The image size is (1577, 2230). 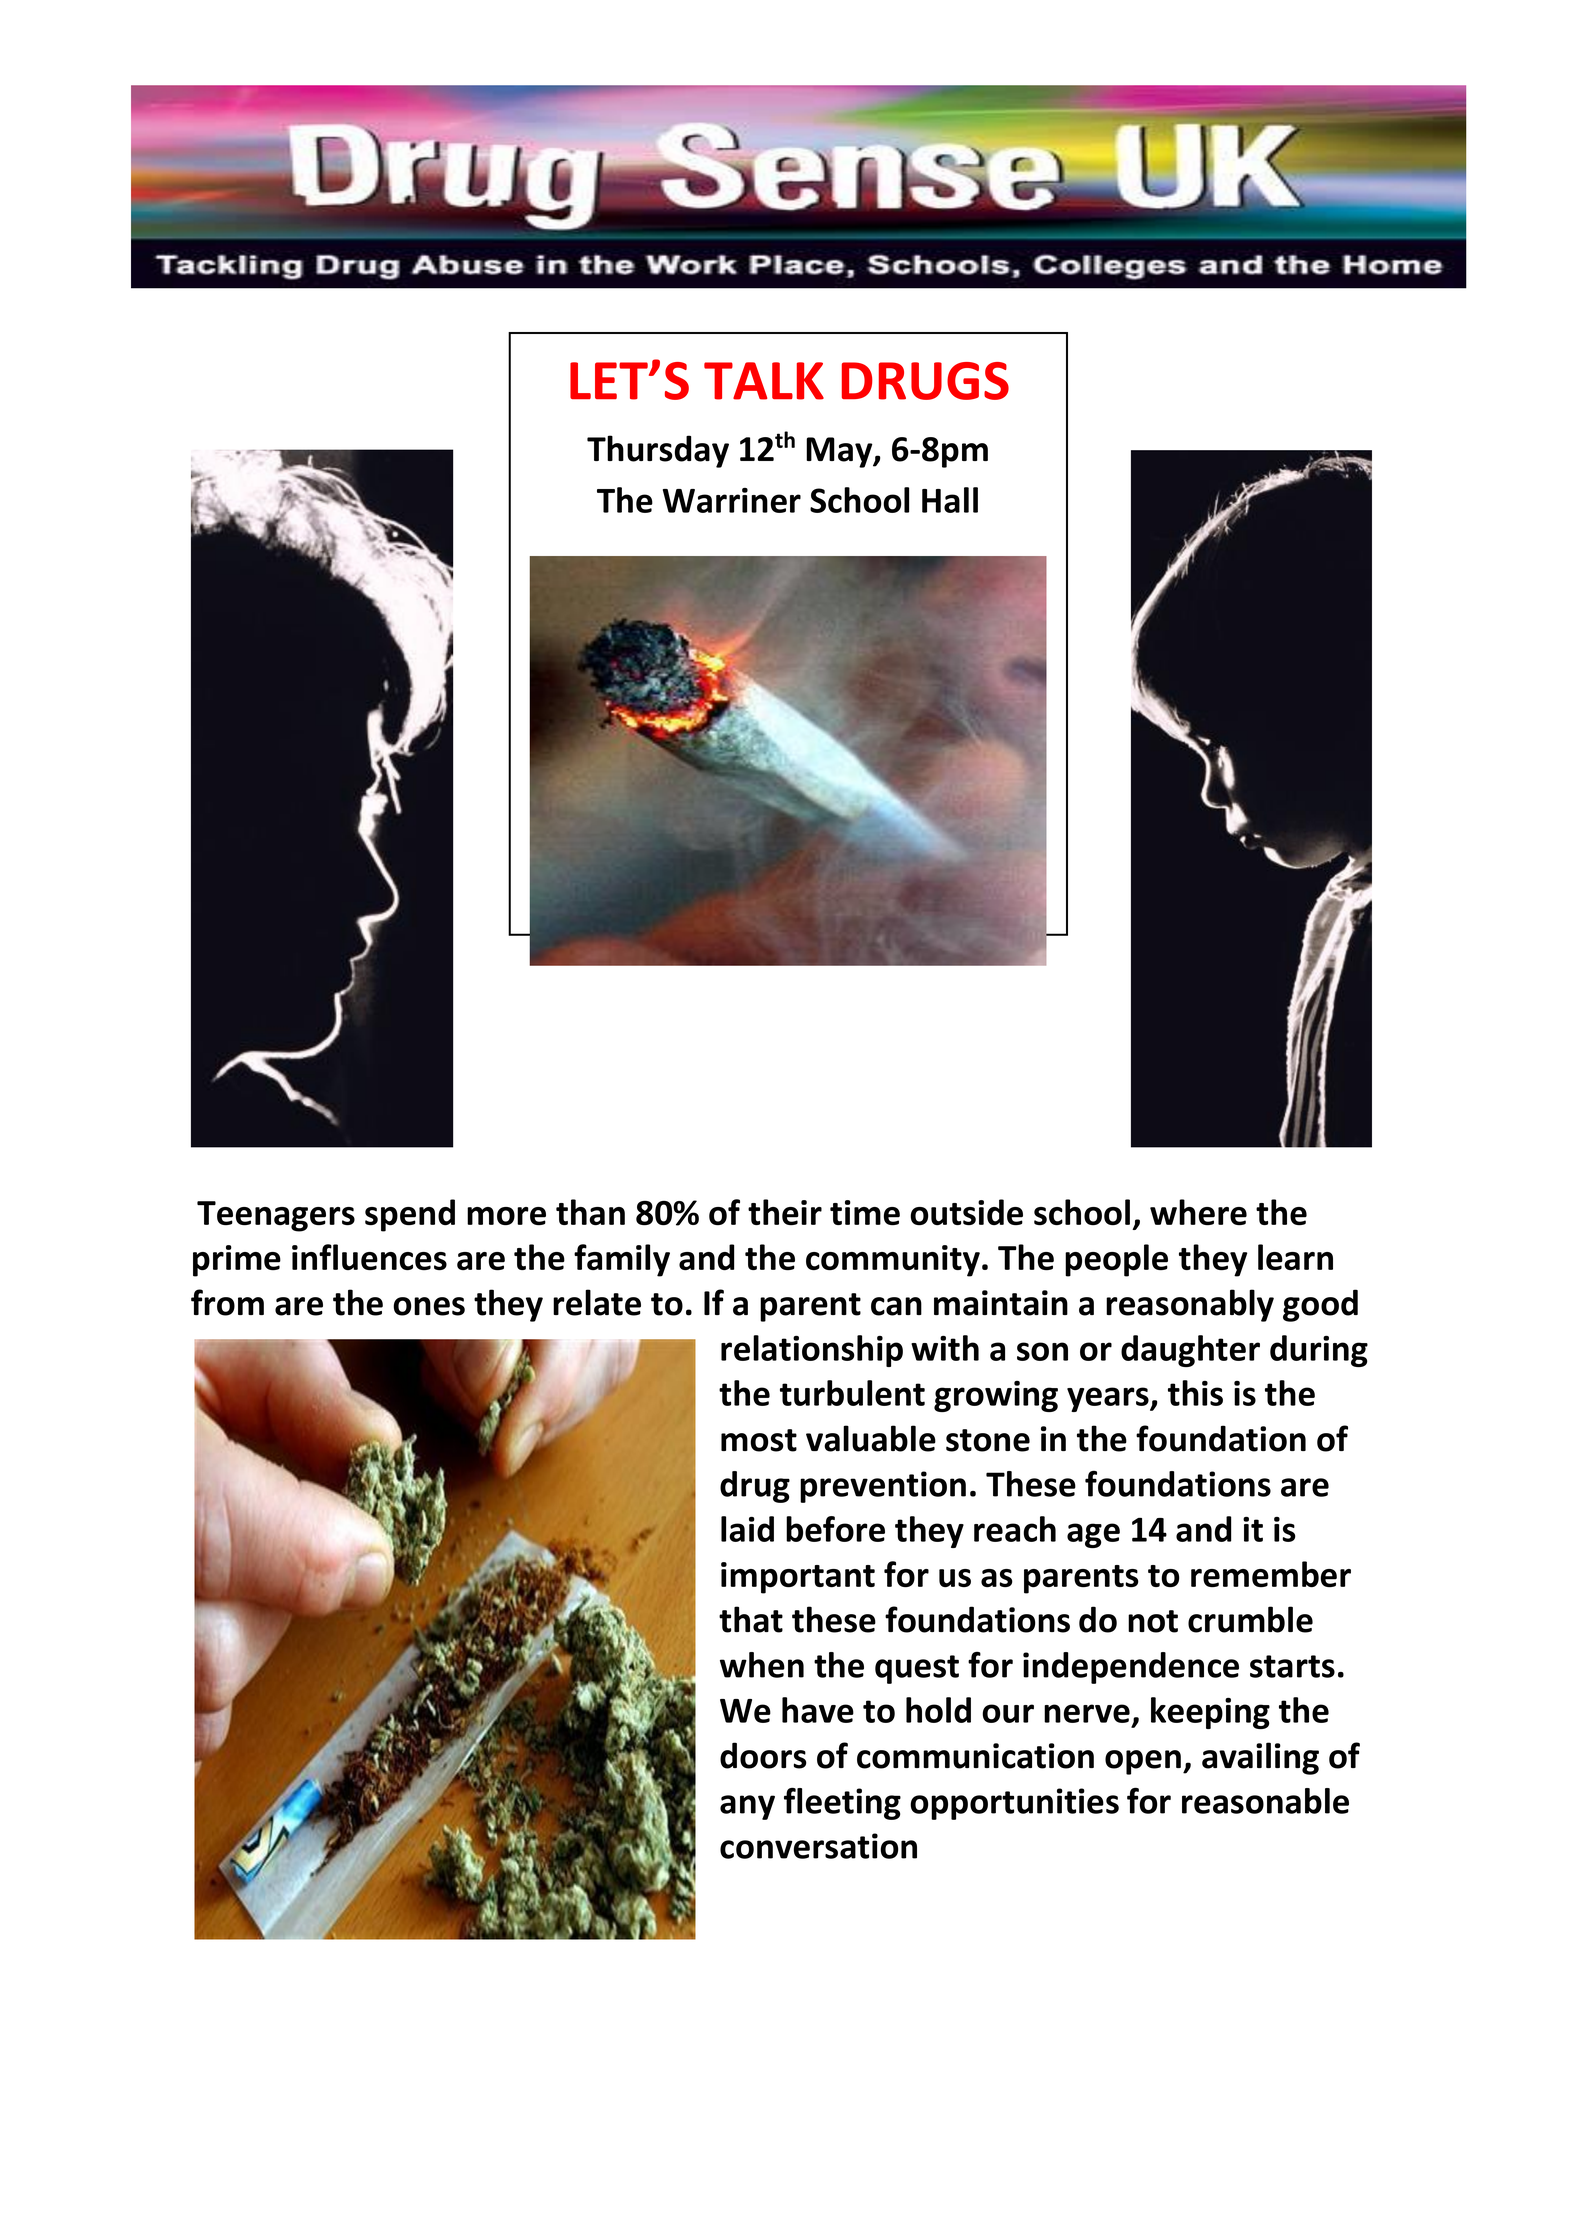 What do you see at coordinates (842, 1803) in the screenshot?
I see `fleeting` at bounding box center [842, 1803].
